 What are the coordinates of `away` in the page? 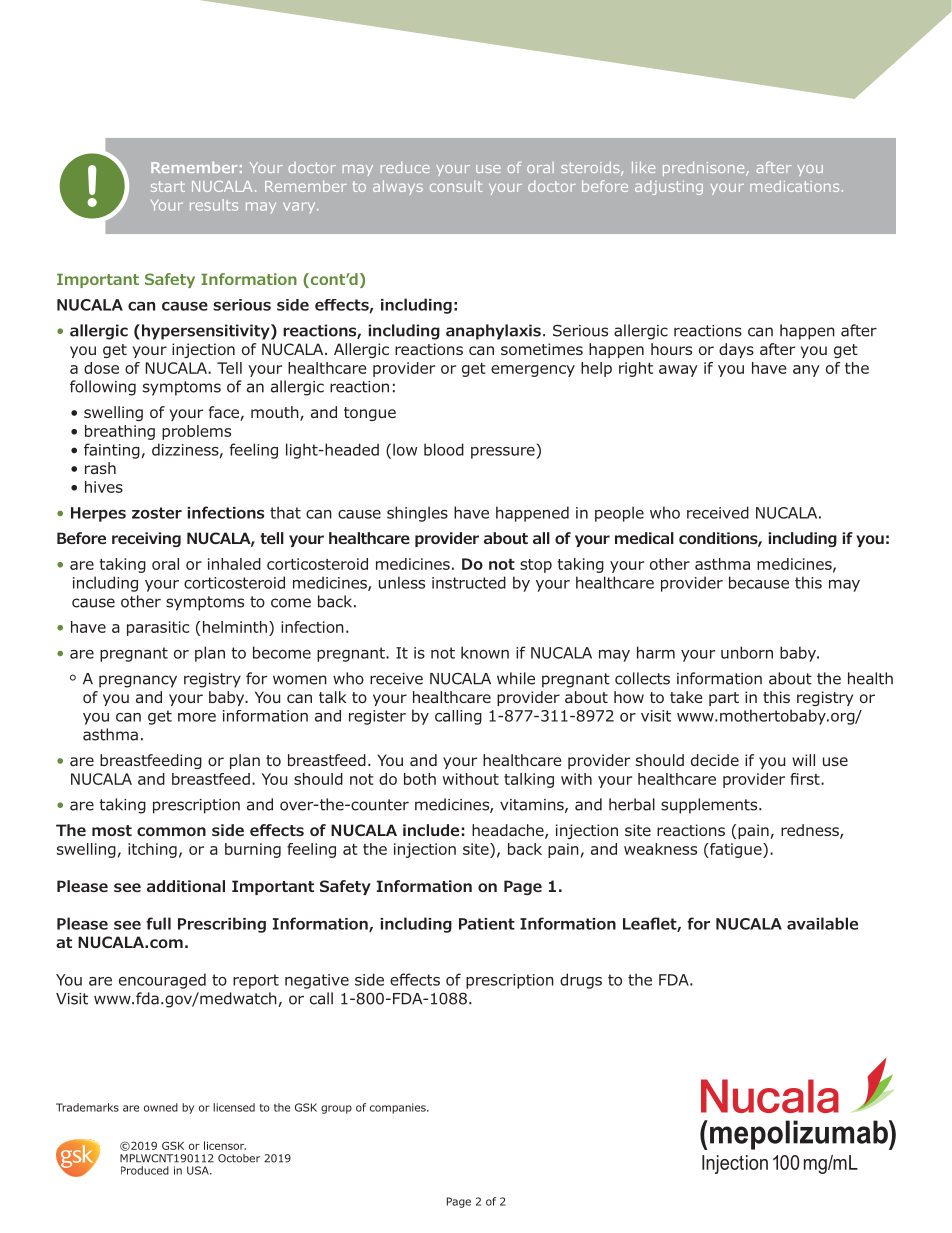 It's located at (678, 371).
